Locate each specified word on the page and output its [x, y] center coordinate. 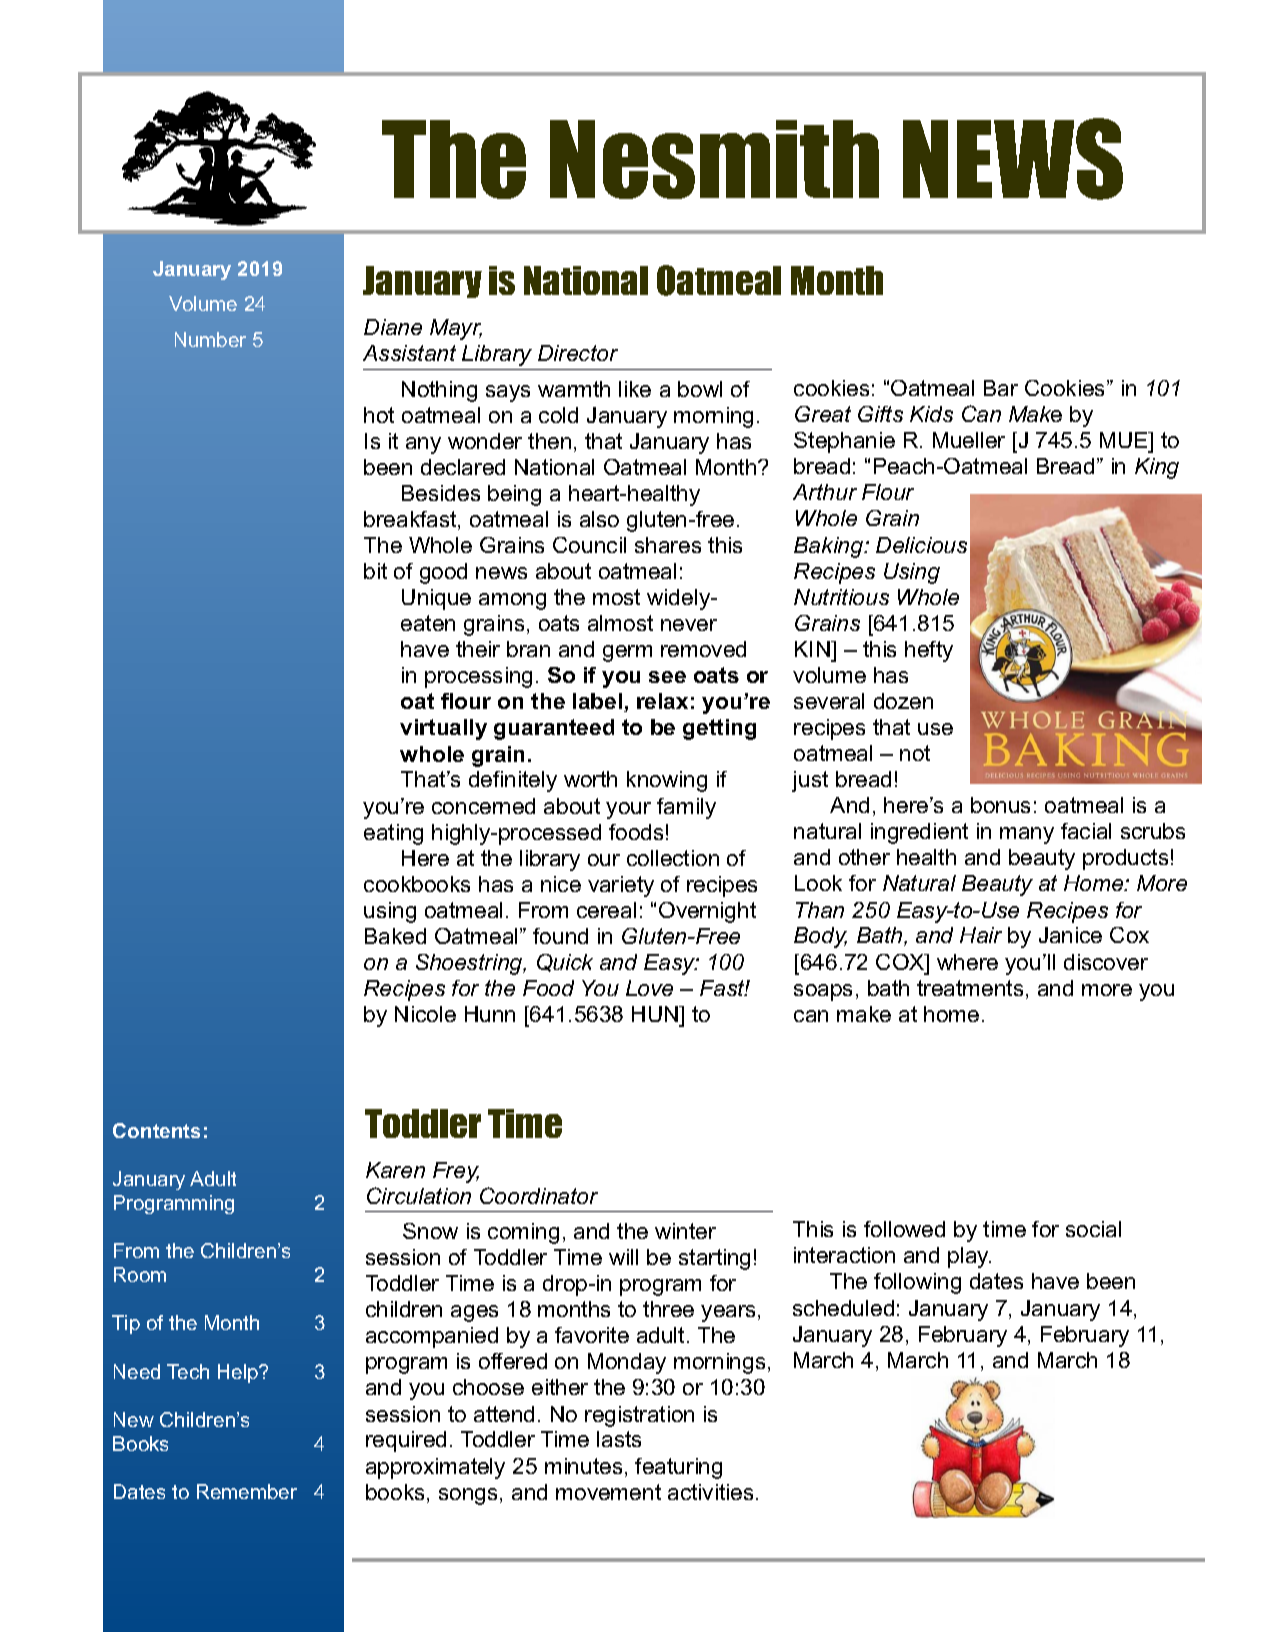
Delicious [921, 545]
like [635, 389]
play [969, 1257]
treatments [970, 988]
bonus [1000, 805]
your [628, 810]
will [623, 1257]
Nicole [425, 1014]
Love [649, 988]
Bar [1001, 388]
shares [668, 545]
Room [140, 1274]
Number [210, 339]
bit [375, 571]
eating [393, 834]
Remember [247, 1491]
